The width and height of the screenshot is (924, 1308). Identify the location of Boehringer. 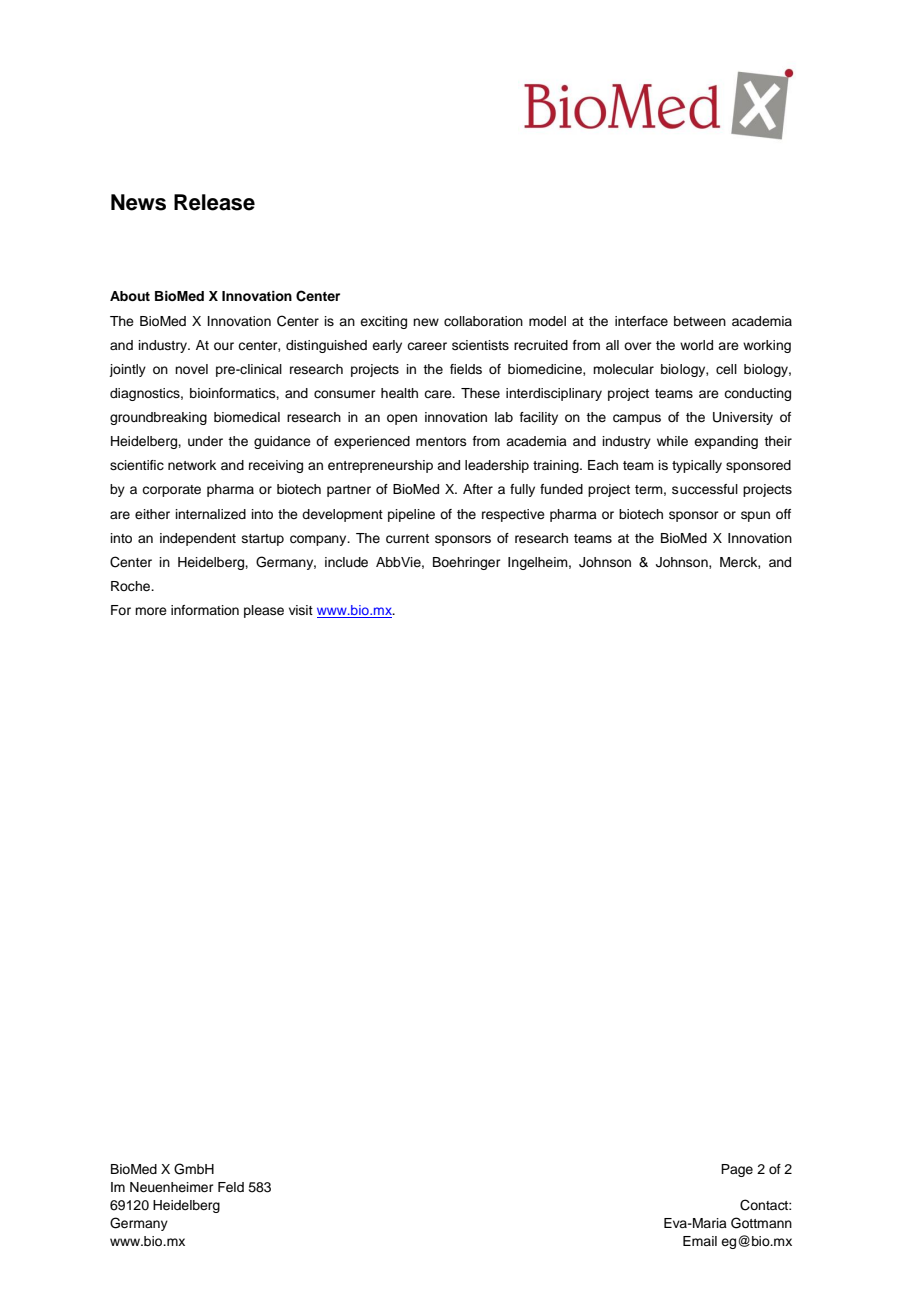
(467, 563).
